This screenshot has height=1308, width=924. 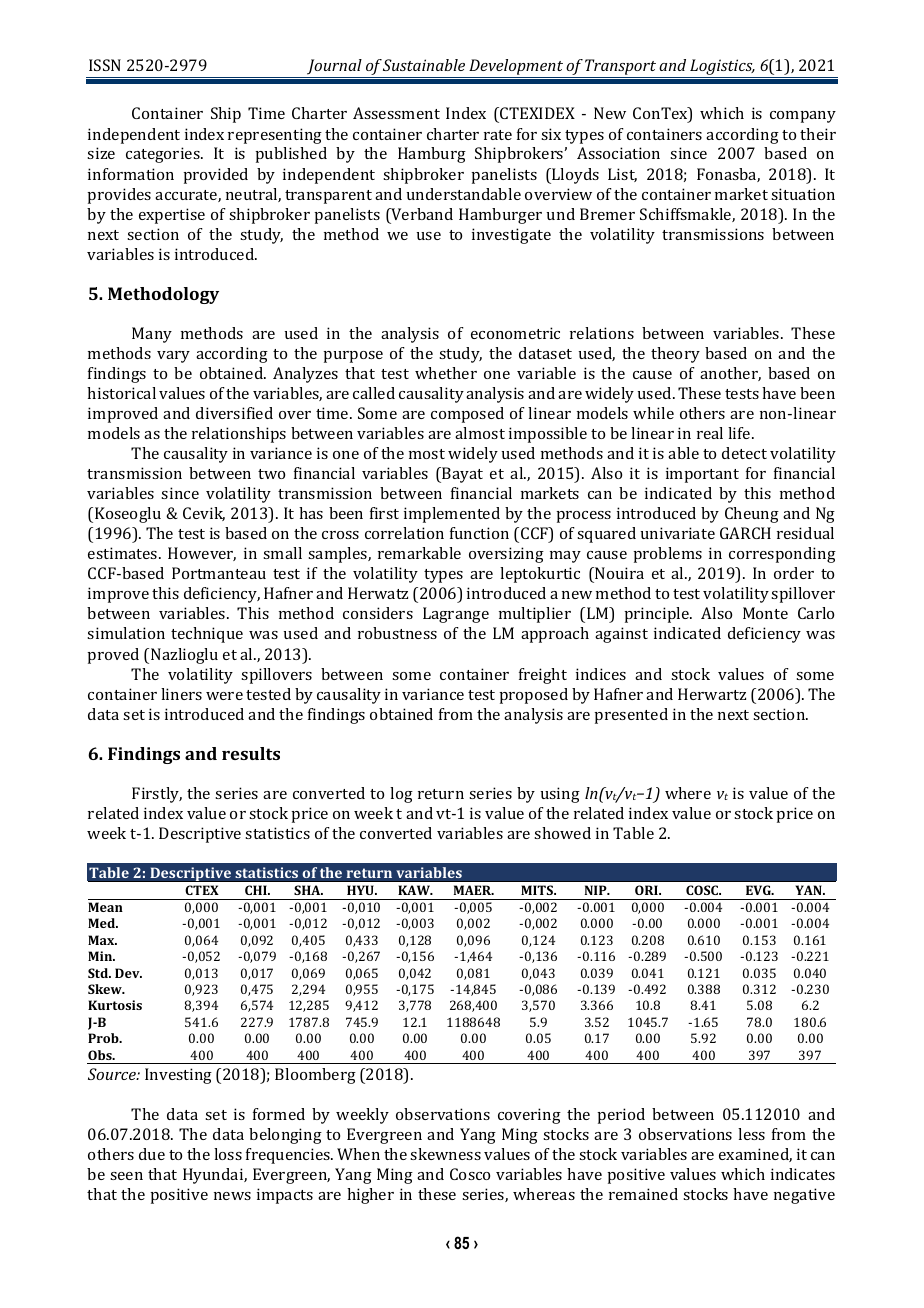 What do you see at coordinates (152, 1154) in the screenshot?
I see `due` at bounding box center [152, 1154].
